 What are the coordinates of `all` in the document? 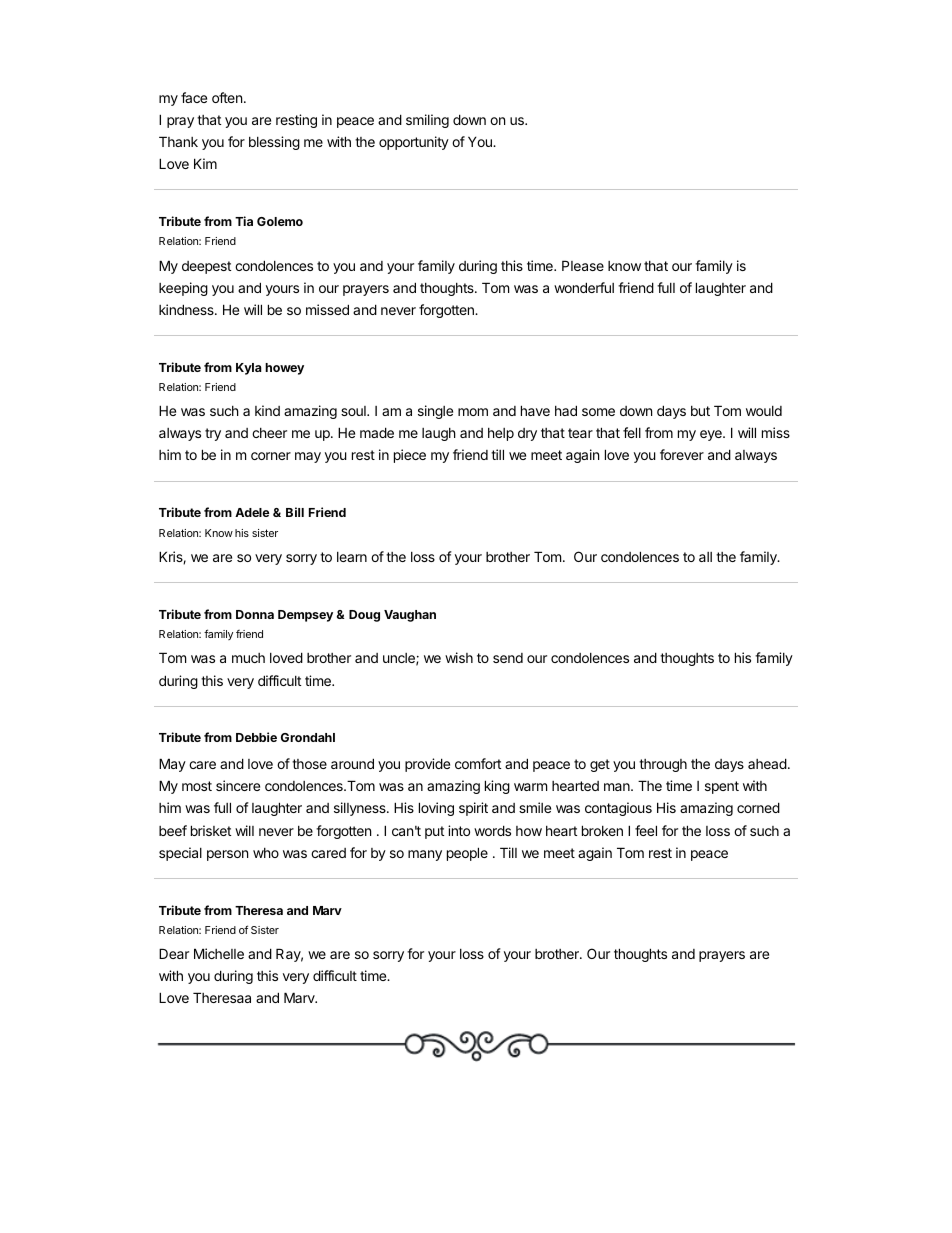 It's located at (705, 557).
